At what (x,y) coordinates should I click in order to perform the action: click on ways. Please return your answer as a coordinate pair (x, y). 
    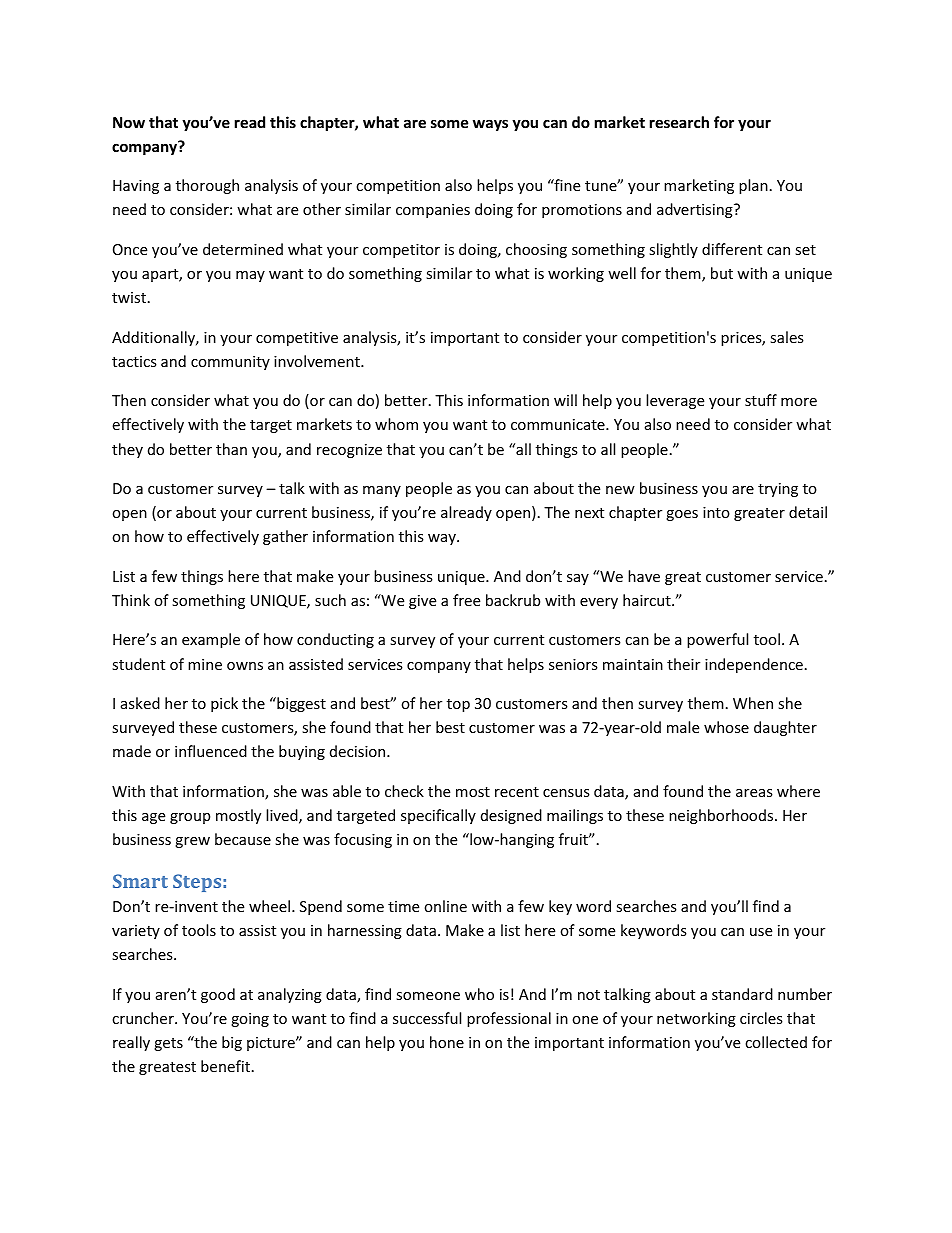
    Looking at the image, I should click on (490, 125).
